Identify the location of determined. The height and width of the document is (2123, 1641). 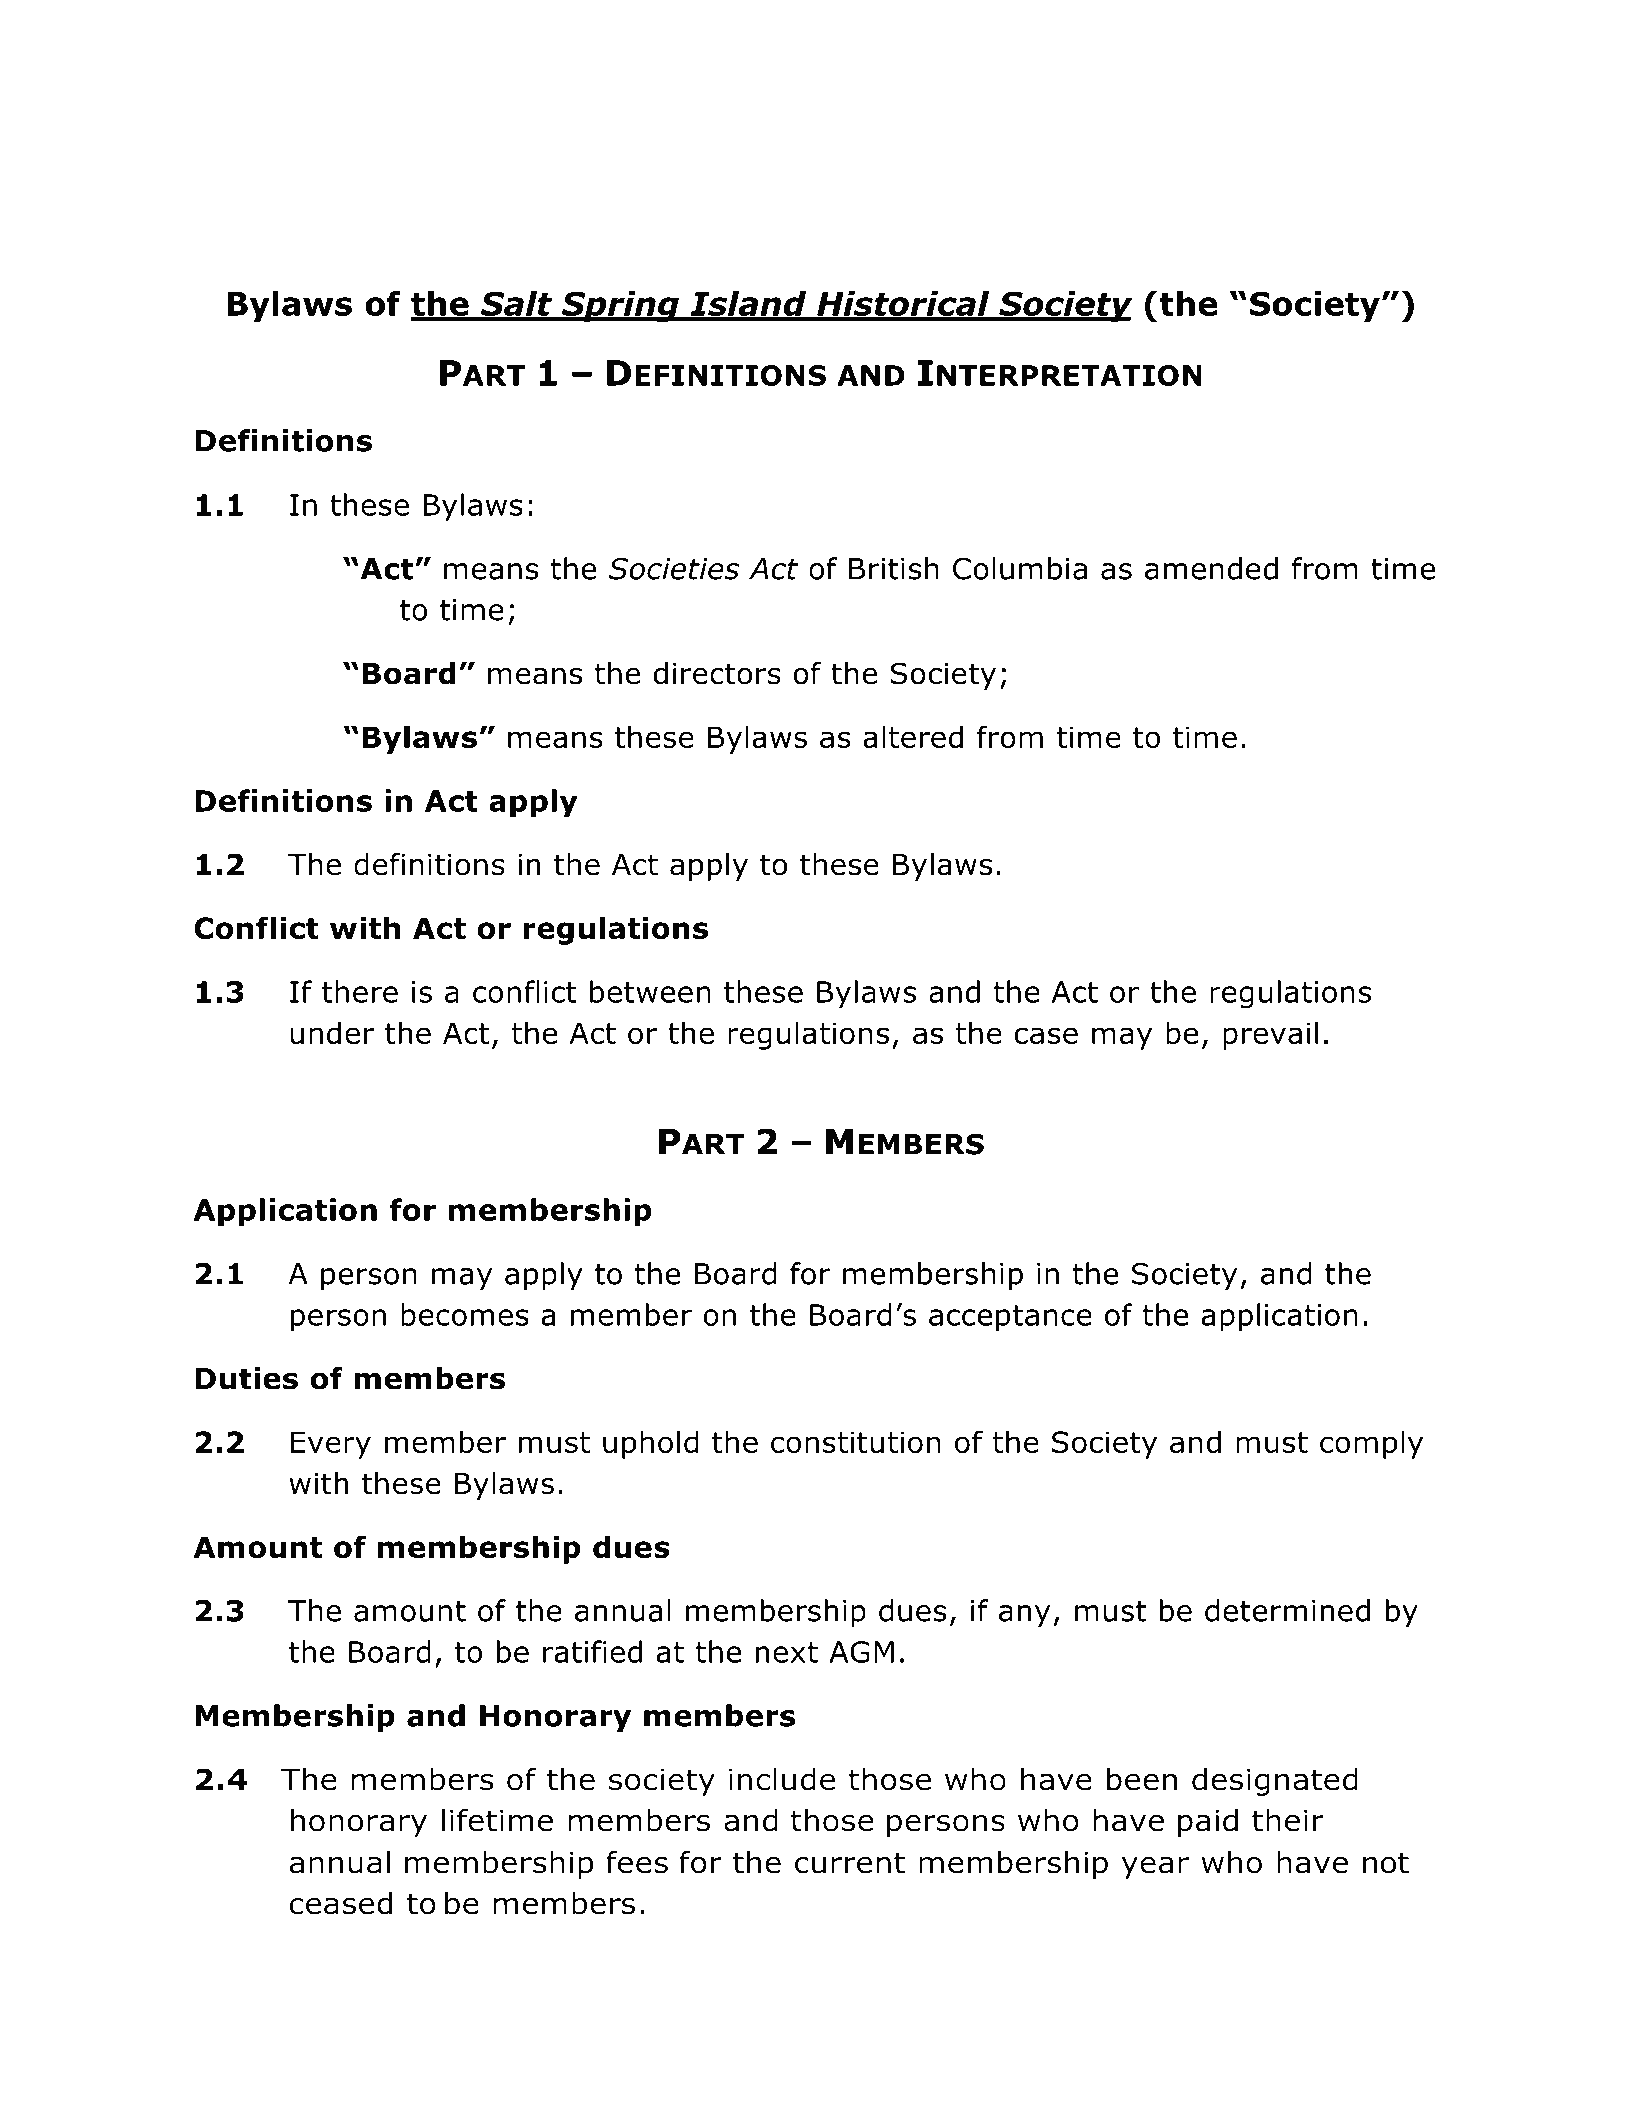
(1287, 1610).
